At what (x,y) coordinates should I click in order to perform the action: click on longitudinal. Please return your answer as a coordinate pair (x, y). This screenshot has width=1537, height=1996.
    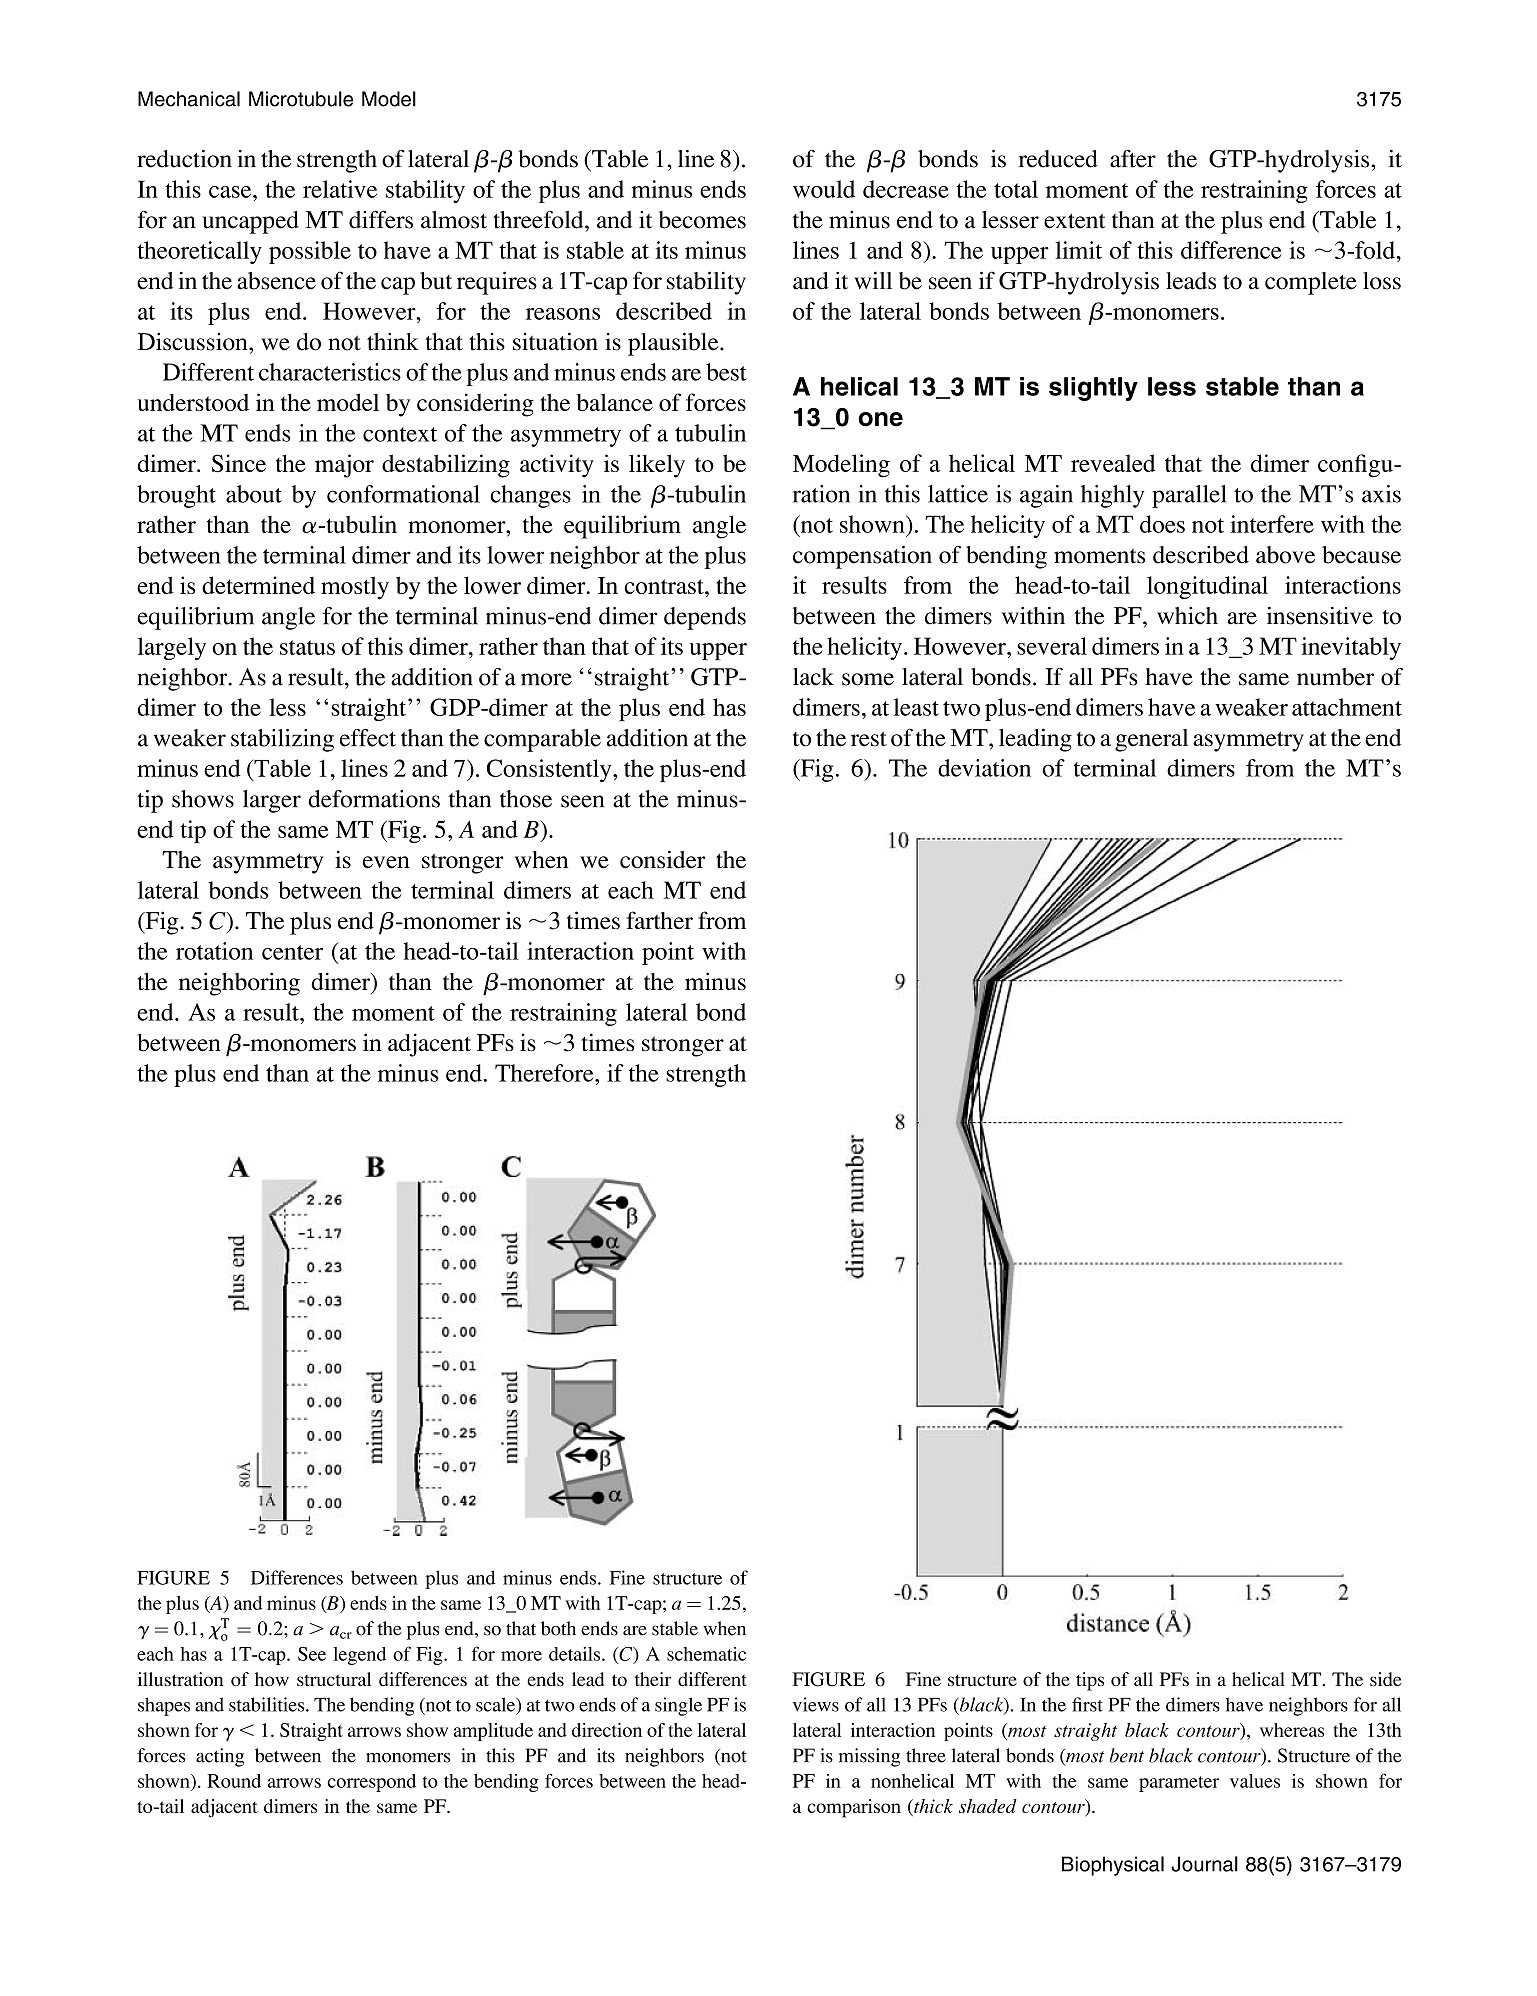
    Looking at the image, I should click on (1207, 587).
